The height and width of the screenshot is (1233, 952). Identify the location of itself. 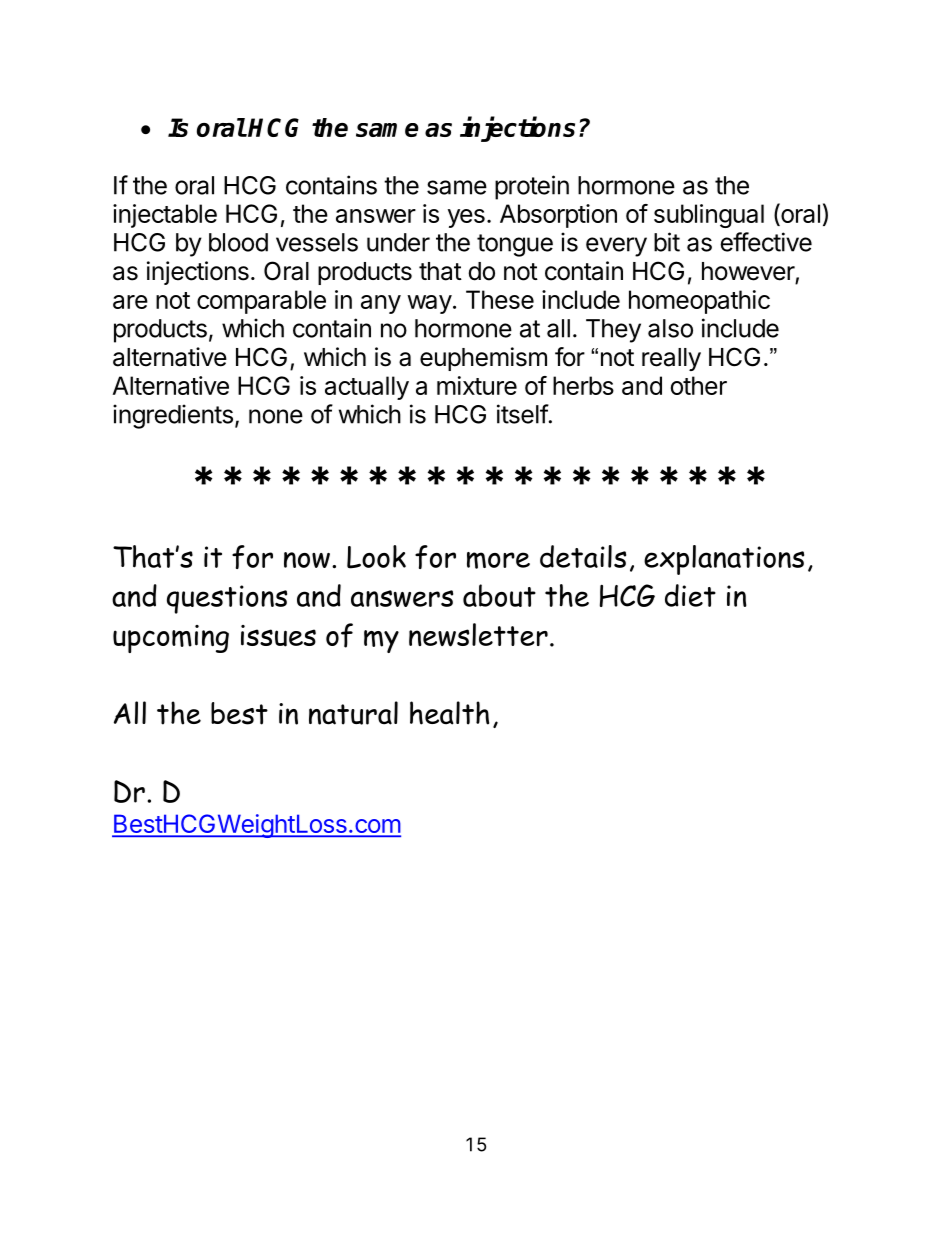
(523, 414).
